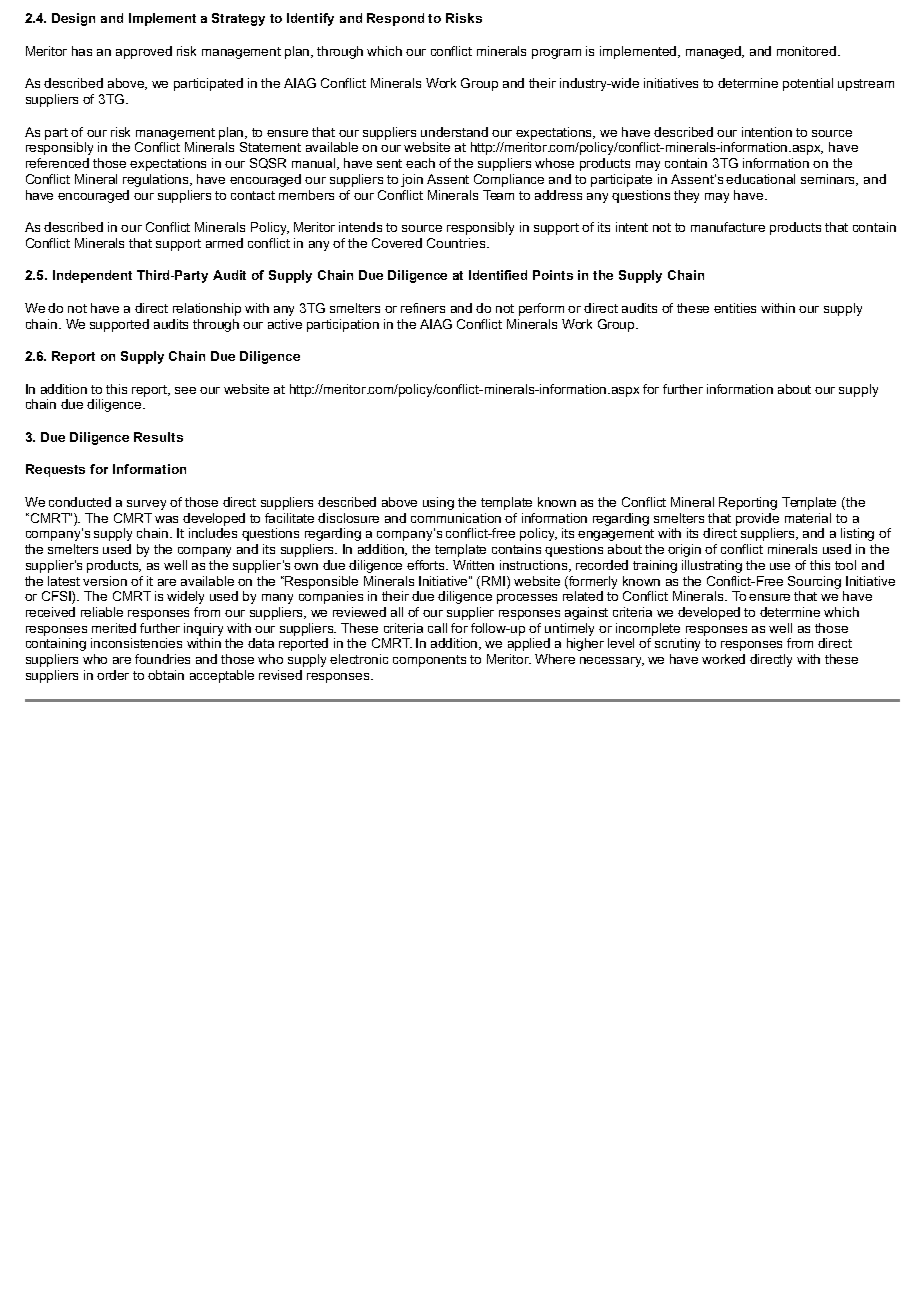 This screenshot has height=1308, width=924. Describe the element at coordinates (808, 51) in the screenshot. I see `monitored` at that location.
